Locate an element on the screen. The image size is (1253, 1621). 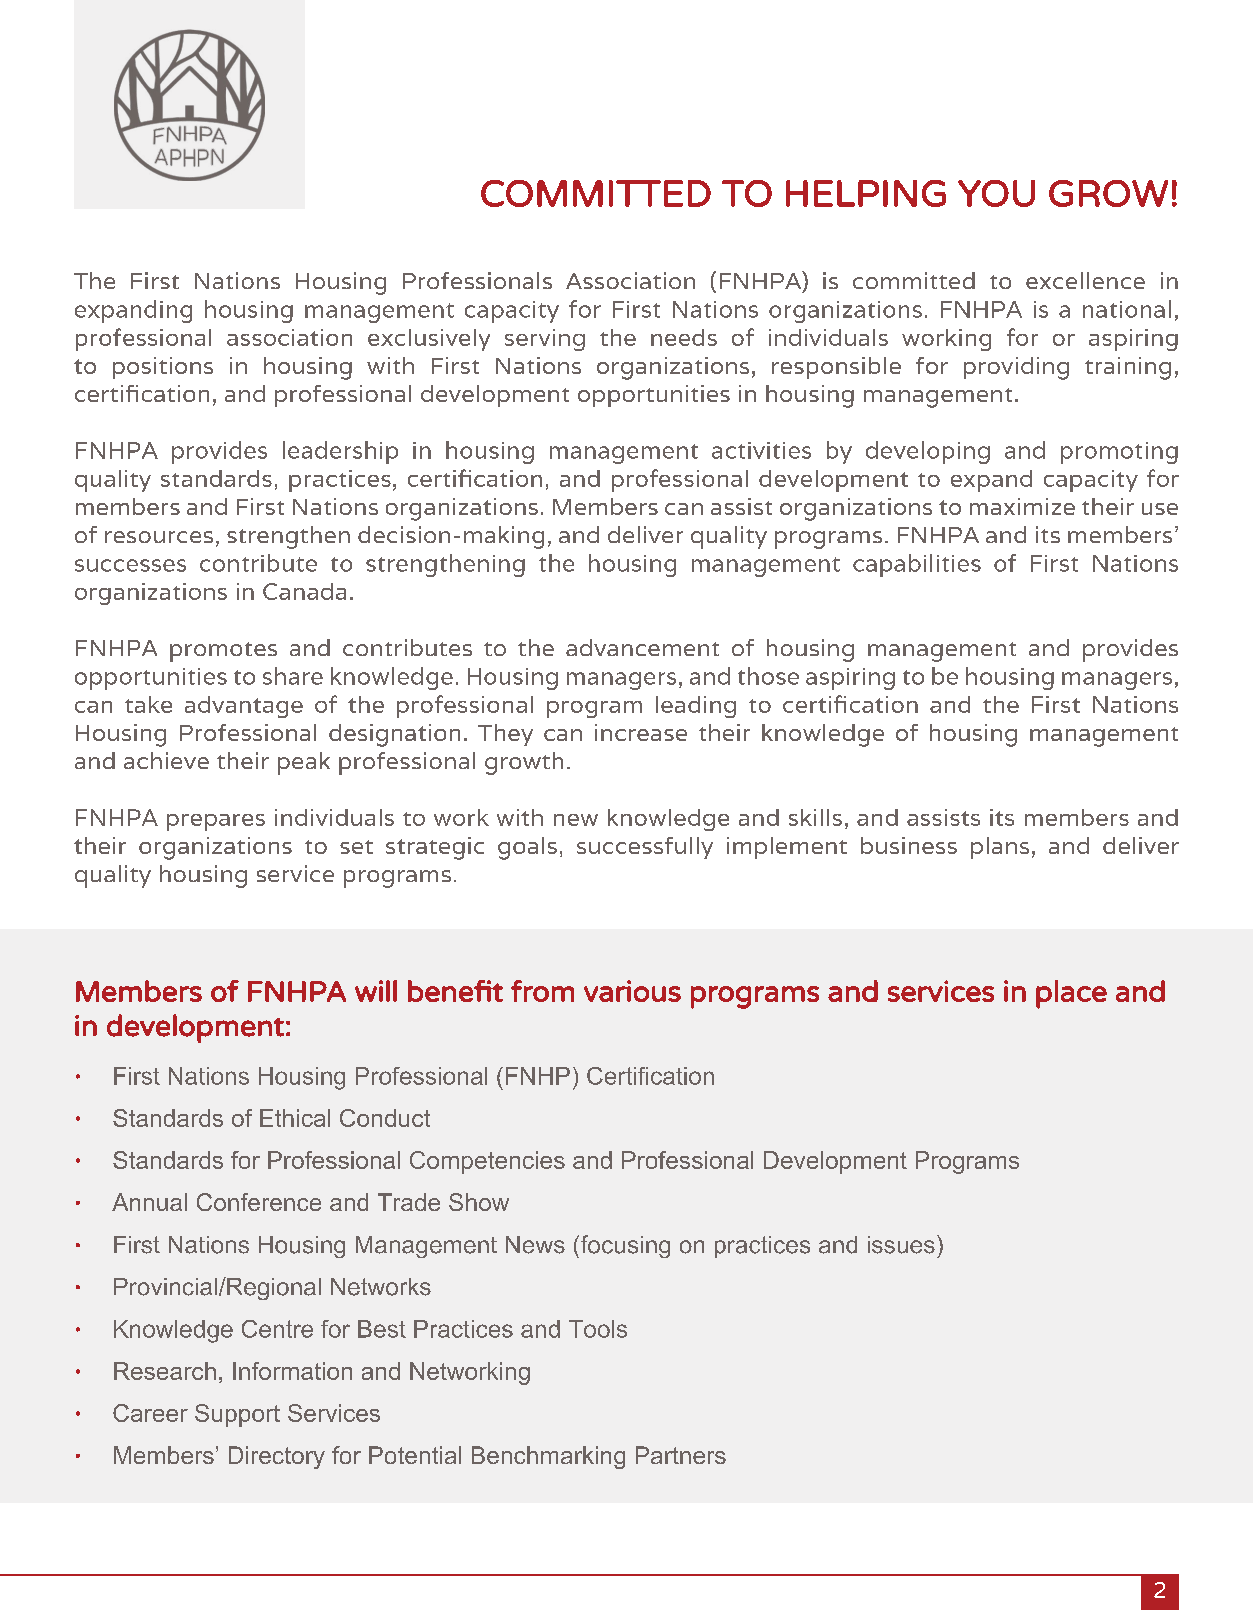
Support is located at coordinates (237, 1415).
